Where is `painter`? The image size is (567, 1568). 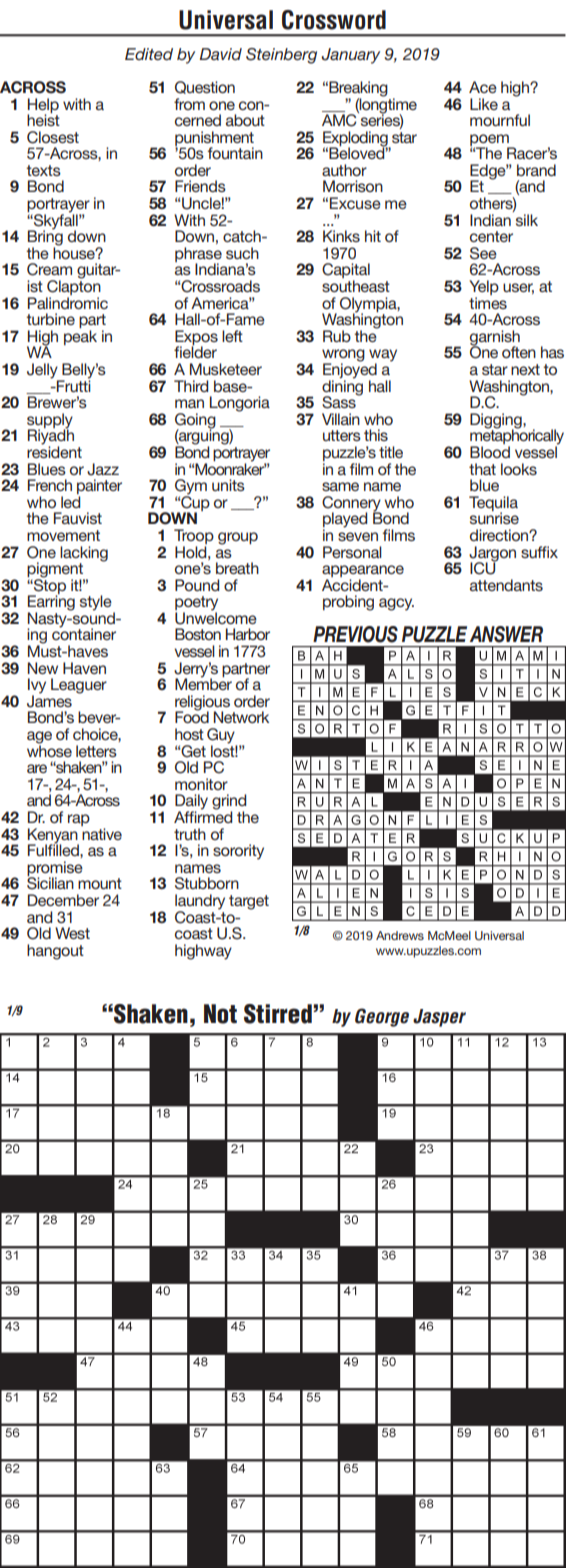
painter is located at coordinates (99, 488).
